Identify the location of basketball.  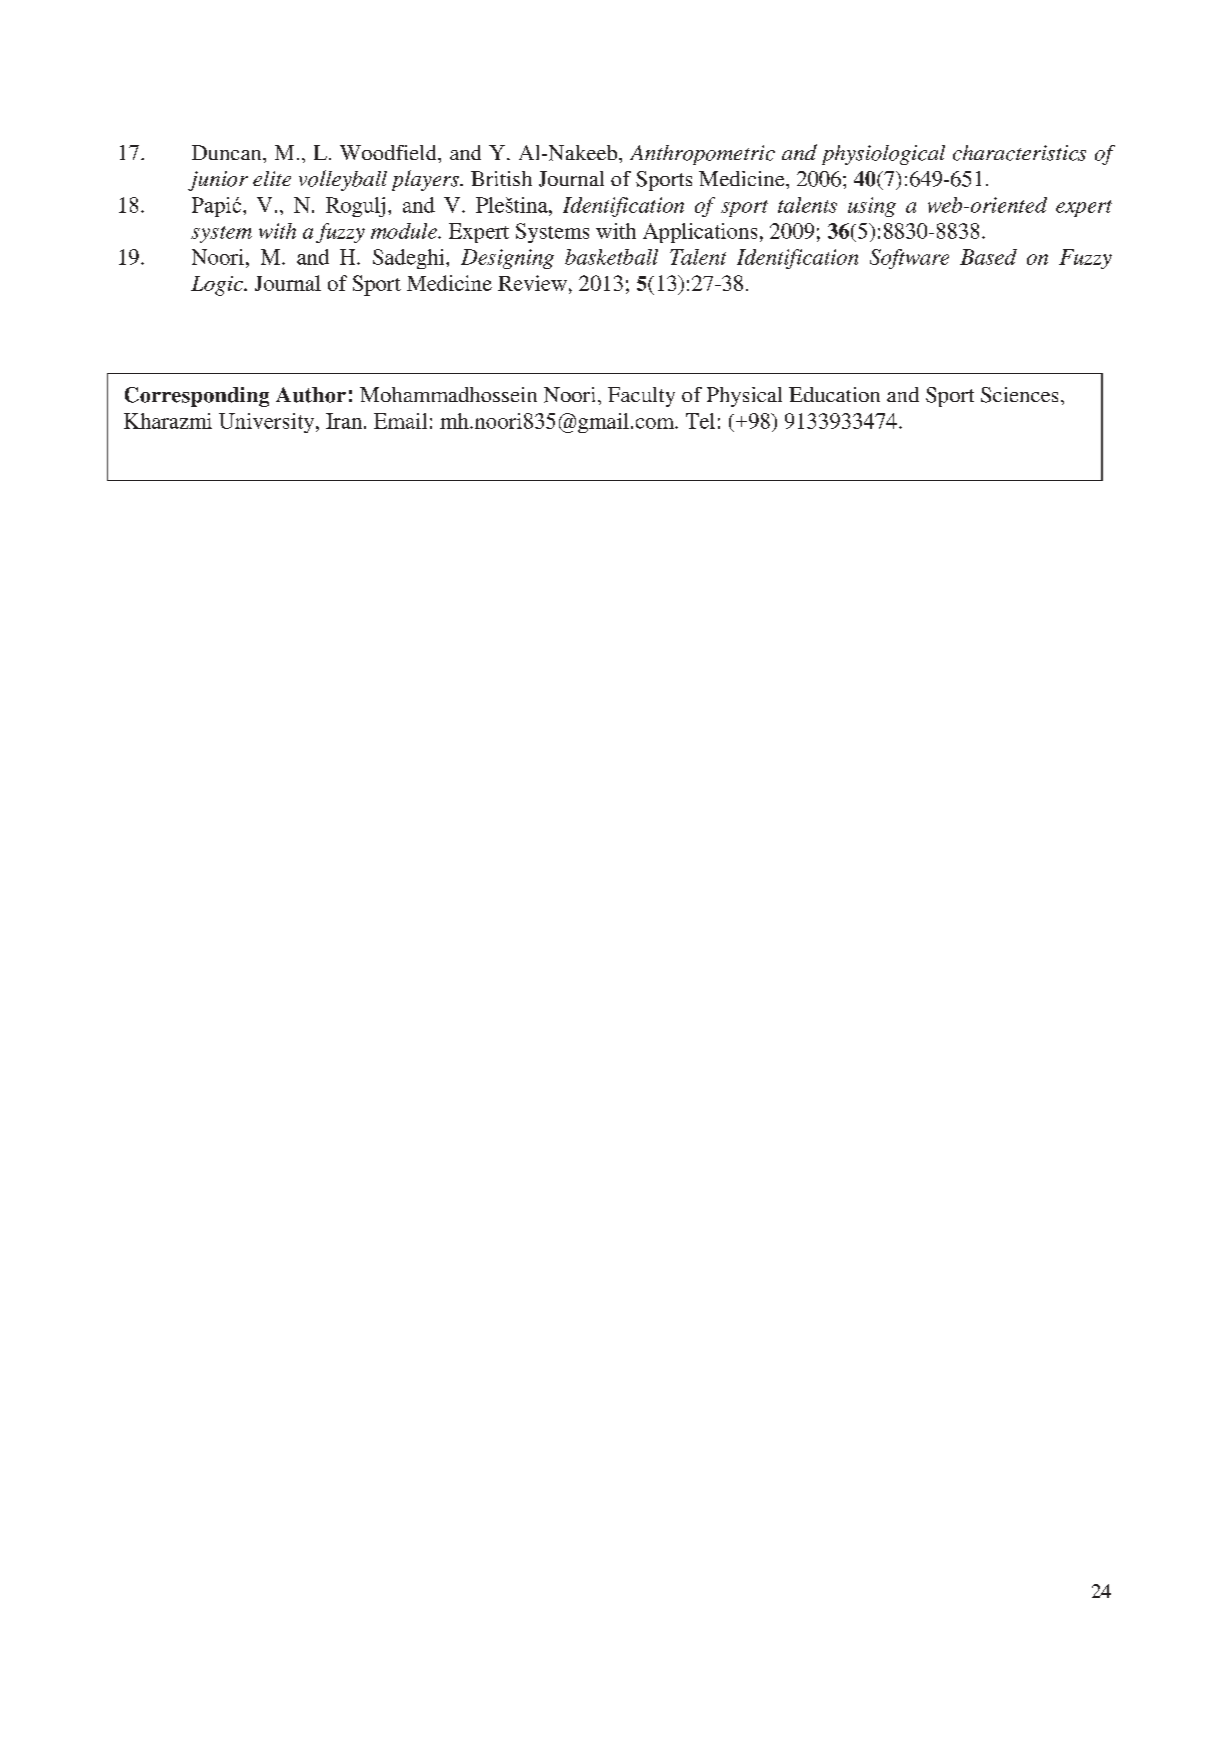
(611, 257).
